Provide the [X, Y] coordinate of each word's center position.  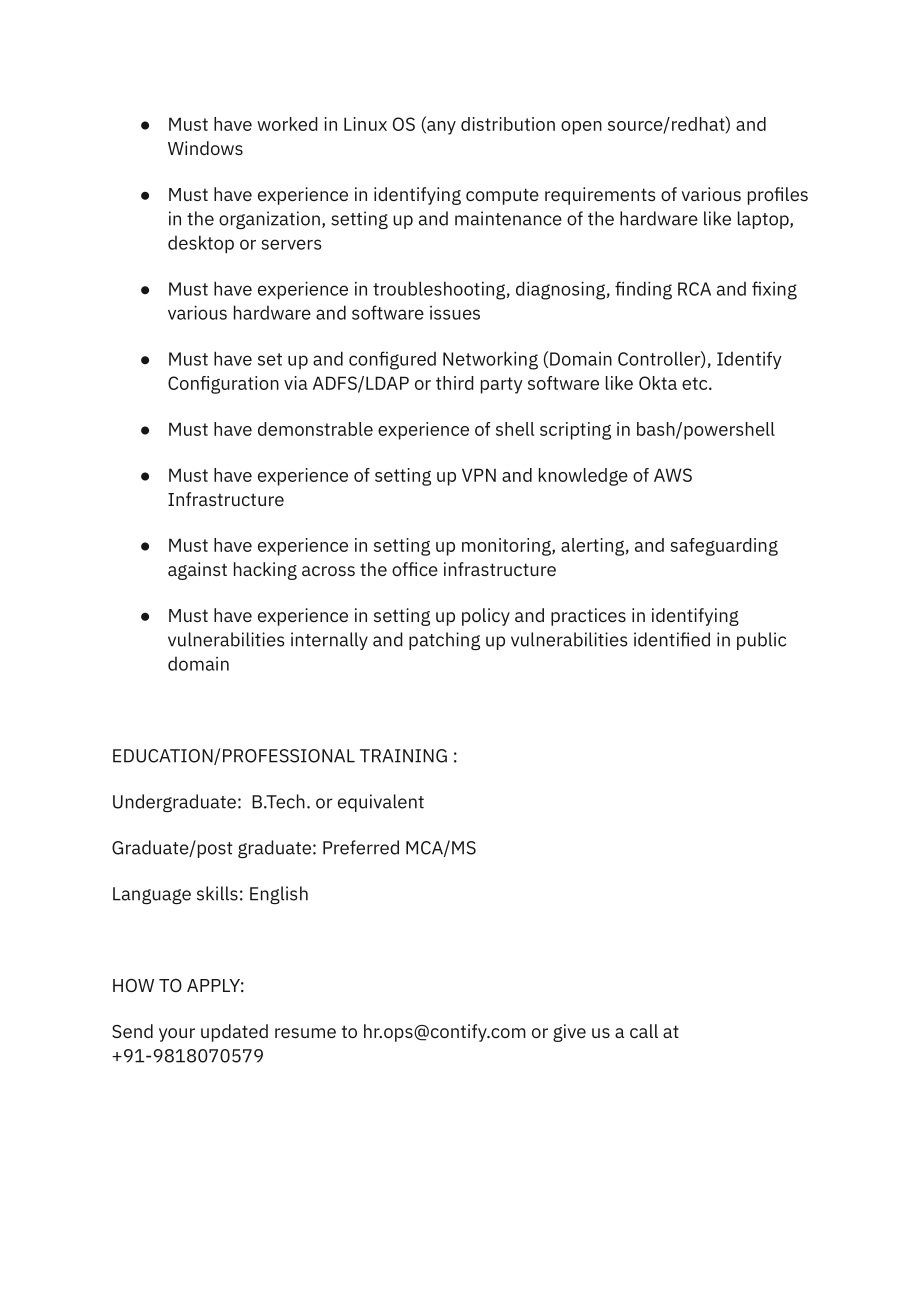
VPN [479, 475]
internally [329, 641]
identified [672, 639]
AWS [673, 475]
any [440, 128]
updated [234, 1033]
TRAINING [403, 756]
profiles [778, 196]
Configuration [223, 385]
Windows [205, 148]
